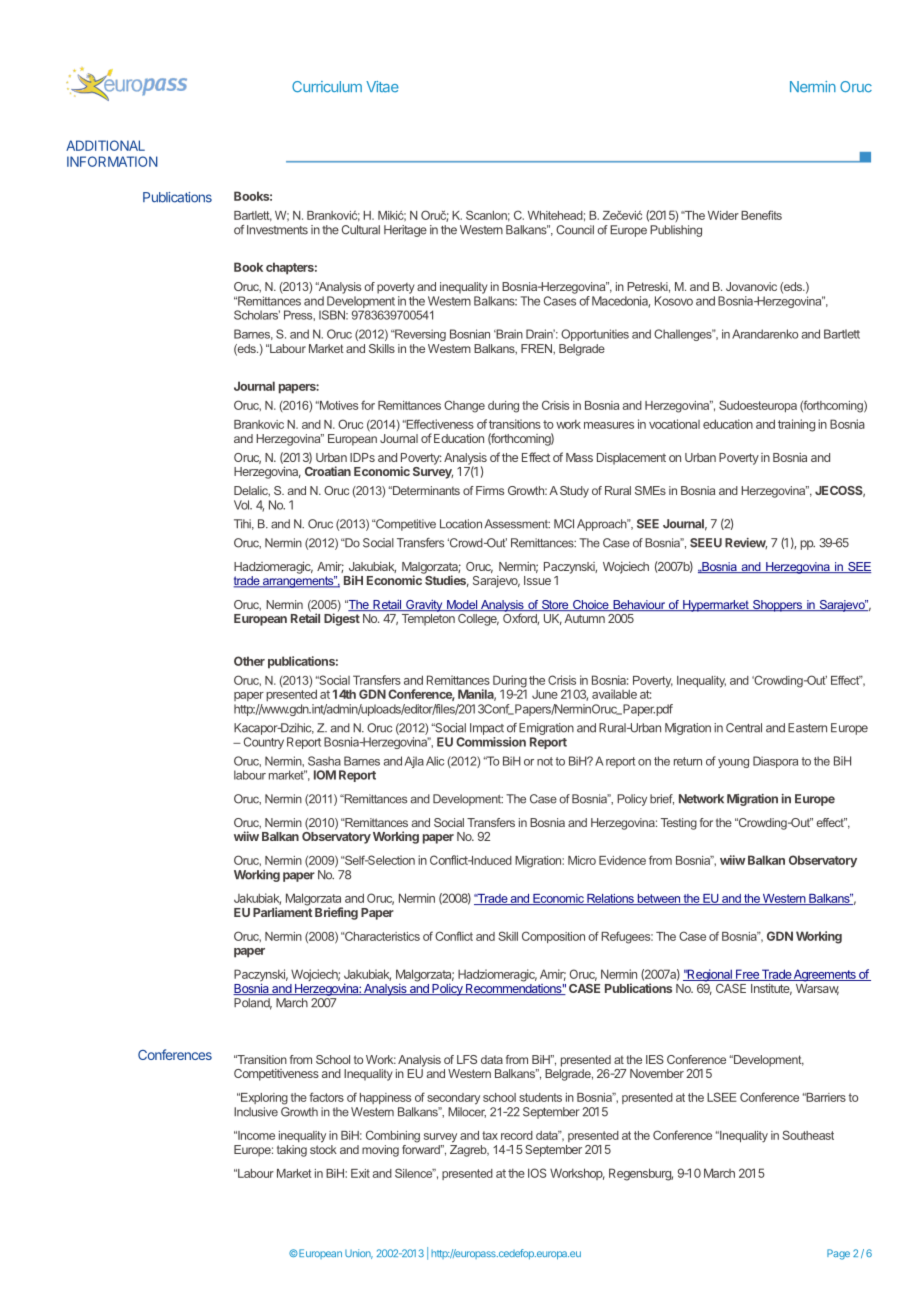 Image resolution: width=924 pixels, height=1308 pixels. I want to click on Micro, so click(582, 860).
